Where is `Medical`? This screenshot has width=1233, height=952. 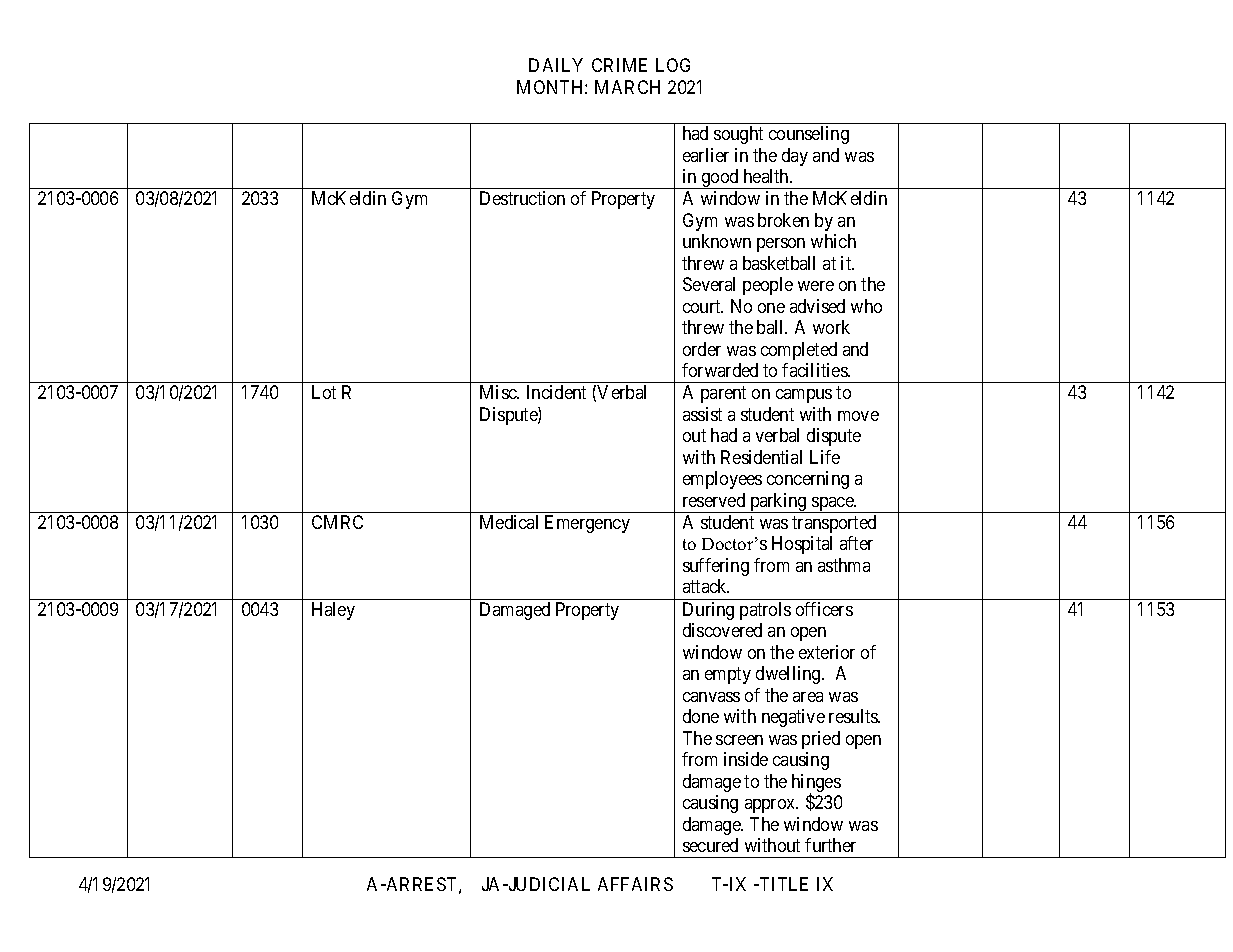
Medical is located at coordinates (509, 522).
